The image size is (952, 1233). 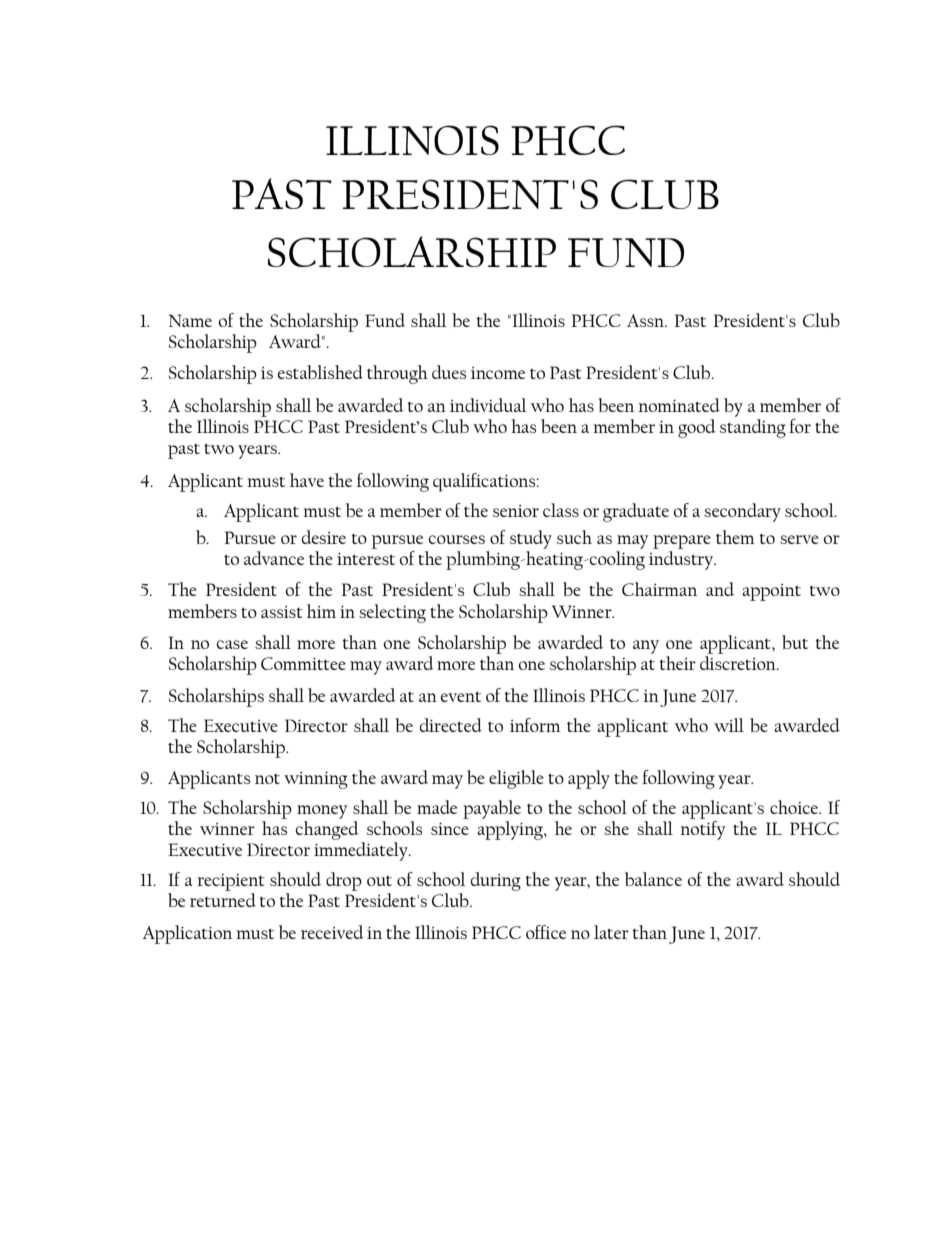 I want to click on eligible, so click(x=516, y=779).
